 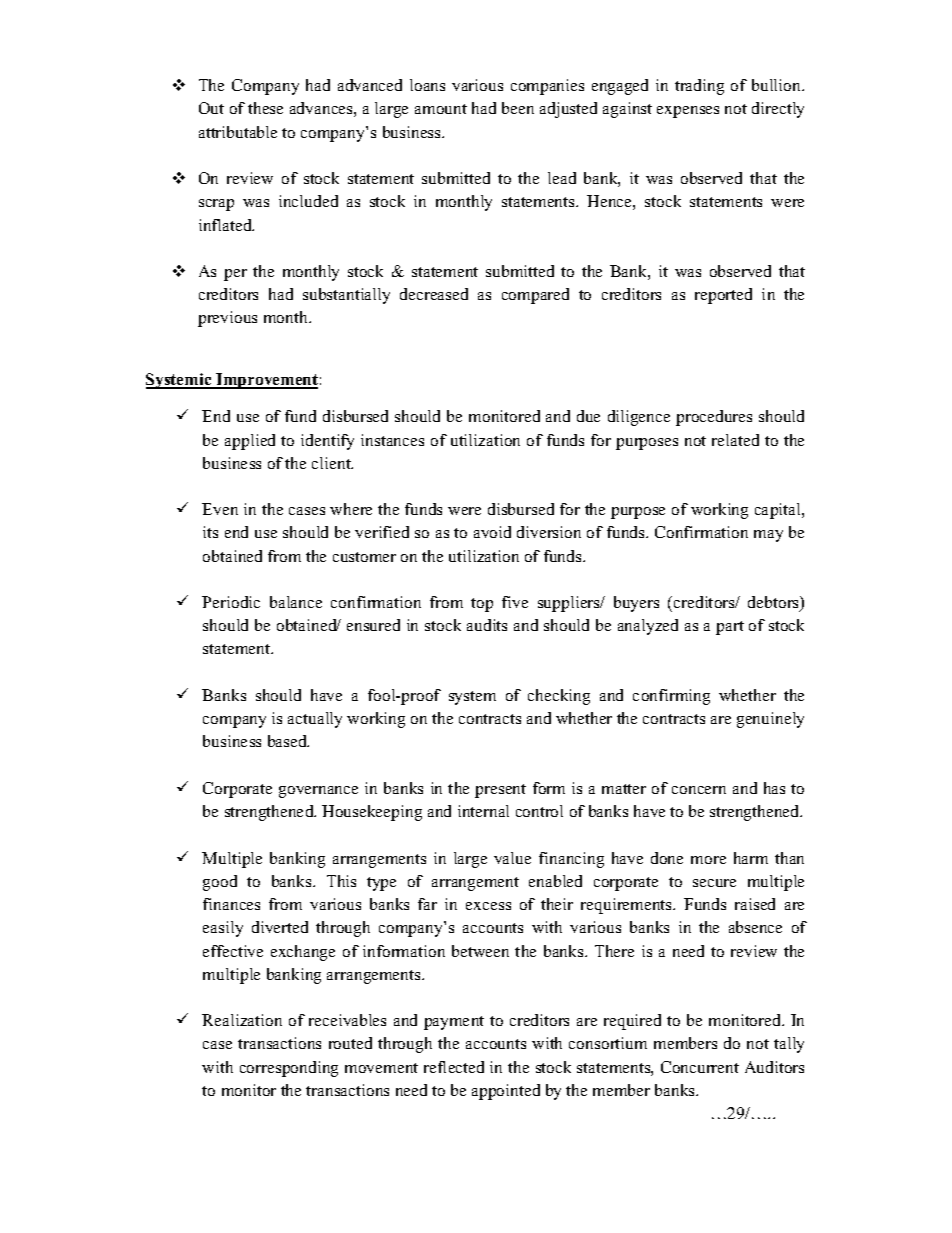 What do you see at coordinates (288, 741) in the screenshot?
I see `based` at bounding box center [288, 741].
